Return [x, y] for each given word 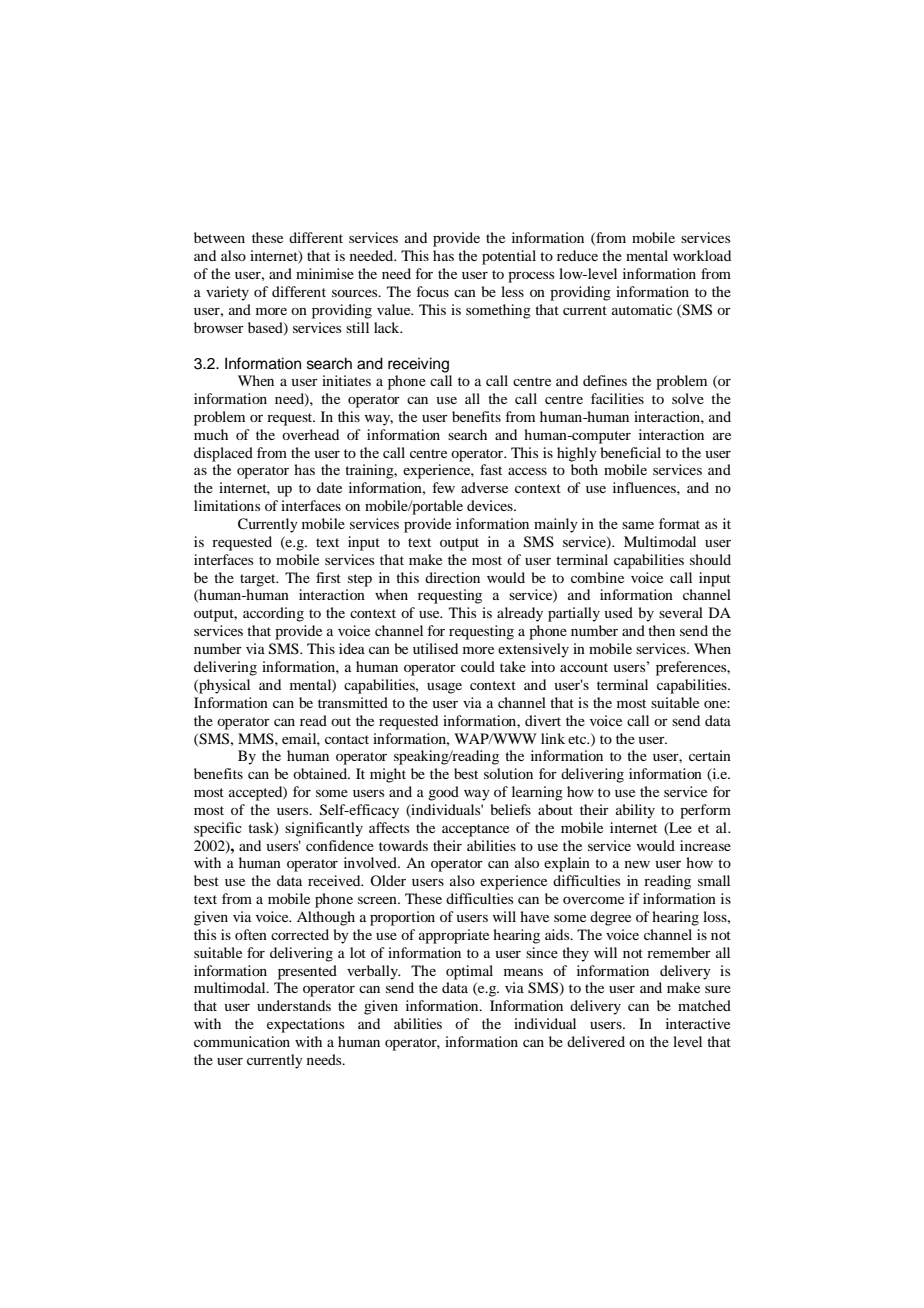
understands [294, 1005]
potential [509, 257]
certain [710, 755]
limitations [227, 505]
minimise [325, 273]
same [638, 525]
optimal [469, 972]
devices [491, 505]
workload [702, 255]
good [443, 793]
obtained [321, 773]
